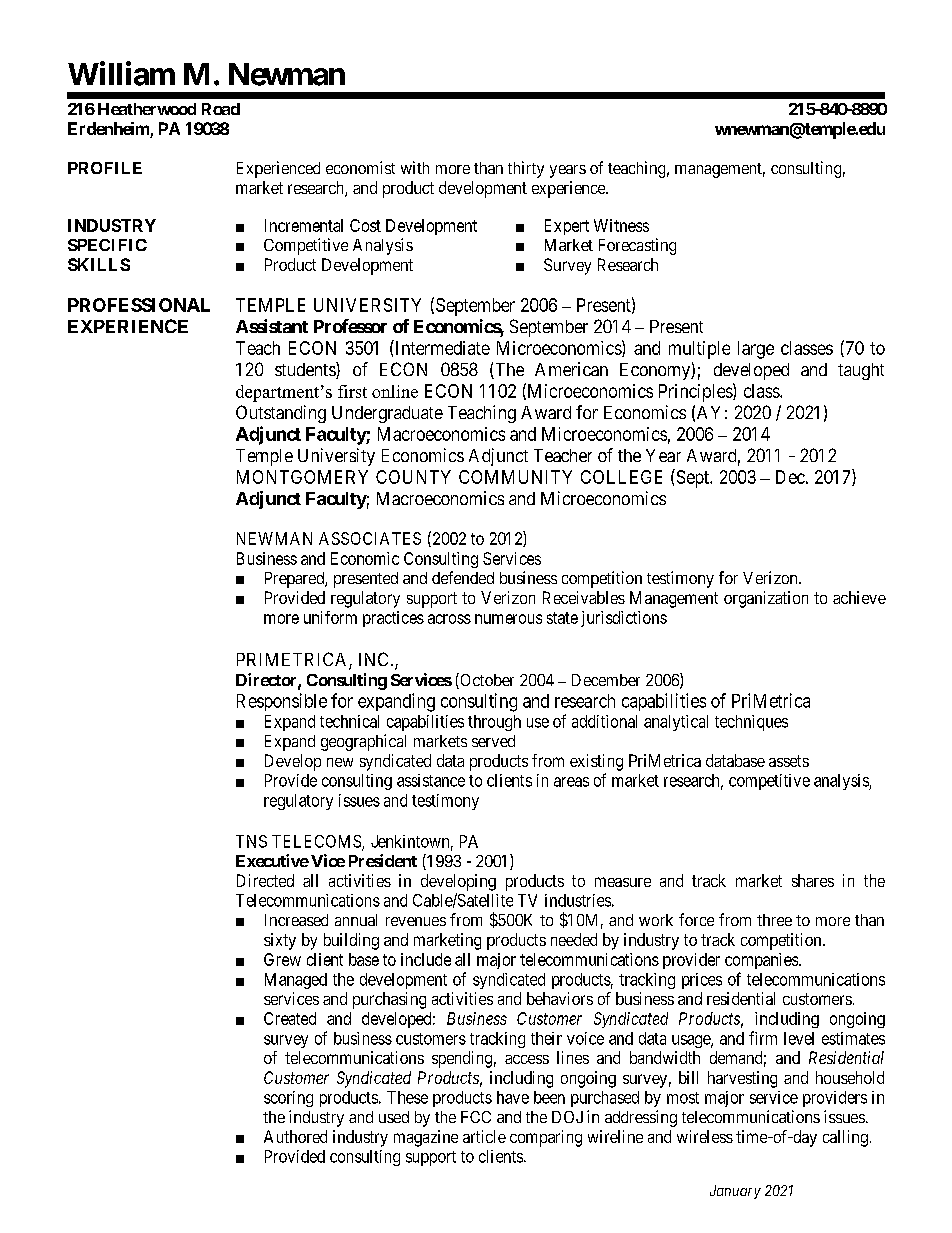 The height and width of the page is (1233, 952). What do you see at coordinates (295, 1136) in the page?
I see `Authored` at bounding box center [295, 1136].
